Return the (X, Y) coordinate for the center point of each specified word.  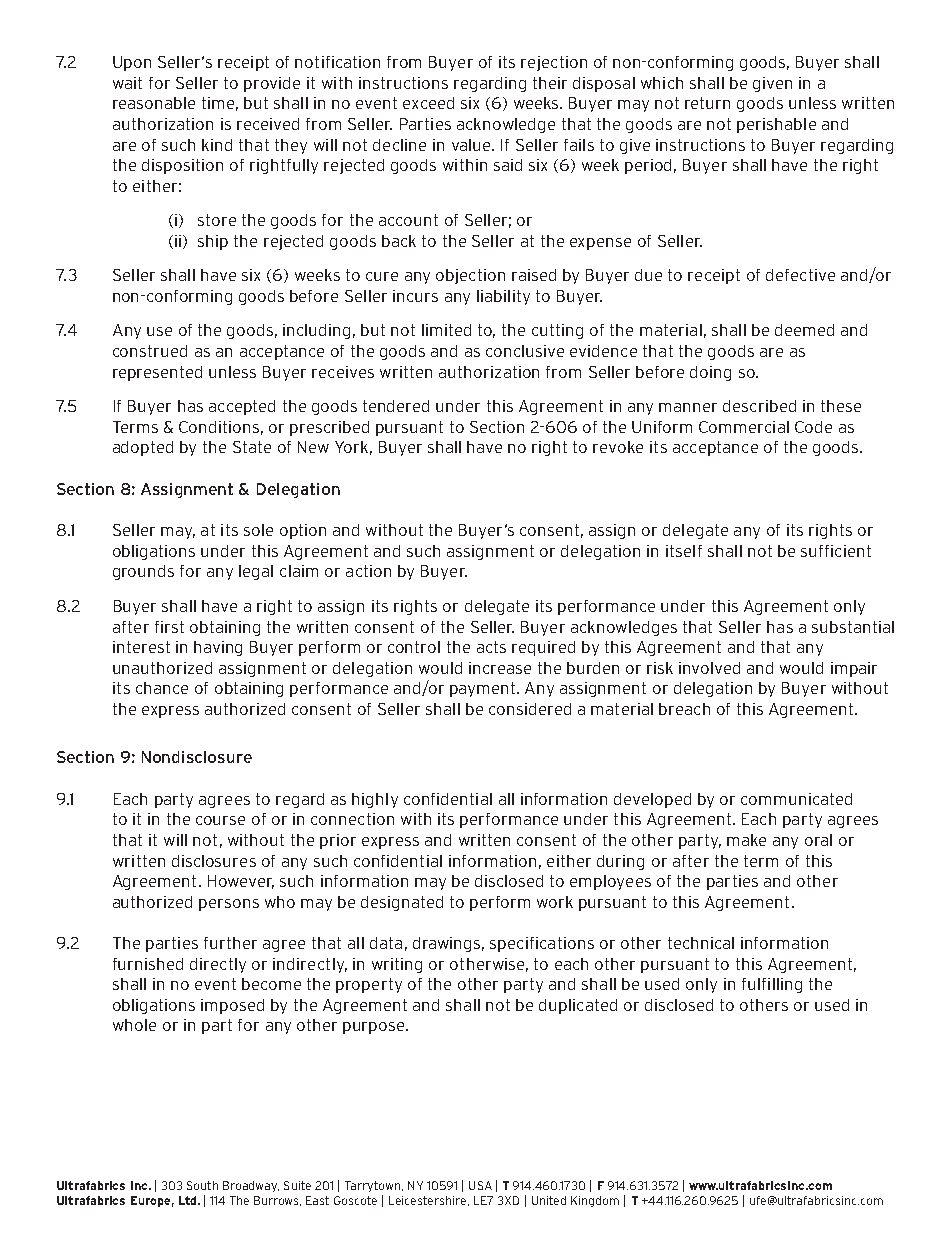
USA (480, 1185)
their (550, 83)
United (549, 1200)
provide (272, 84)
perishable (776, 125)
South (202, 1185)
